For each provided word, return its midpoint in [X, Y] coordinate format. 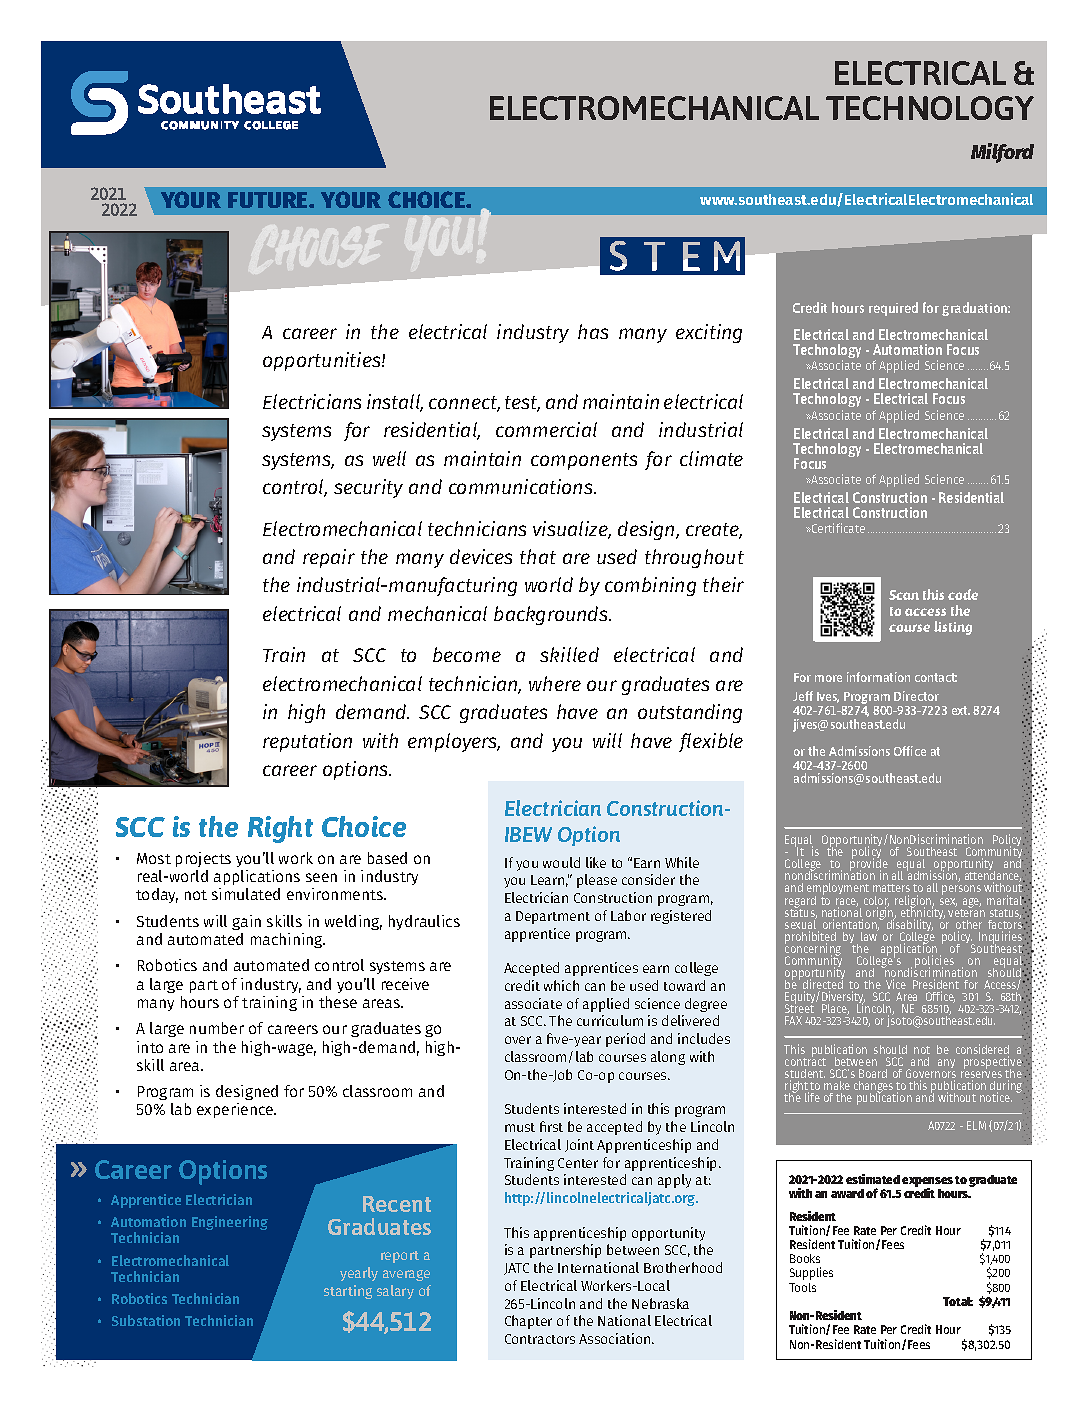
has [593, 331]
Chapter [528, 1322]
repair [329, 558]
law [869, 935]
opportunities [323, 361]
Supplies [811, 1273]
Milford [1002, 153]
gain [246, 922]
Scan [904, 595]
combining [650, 586]
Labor [628, 915]
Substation [146, 1320]
